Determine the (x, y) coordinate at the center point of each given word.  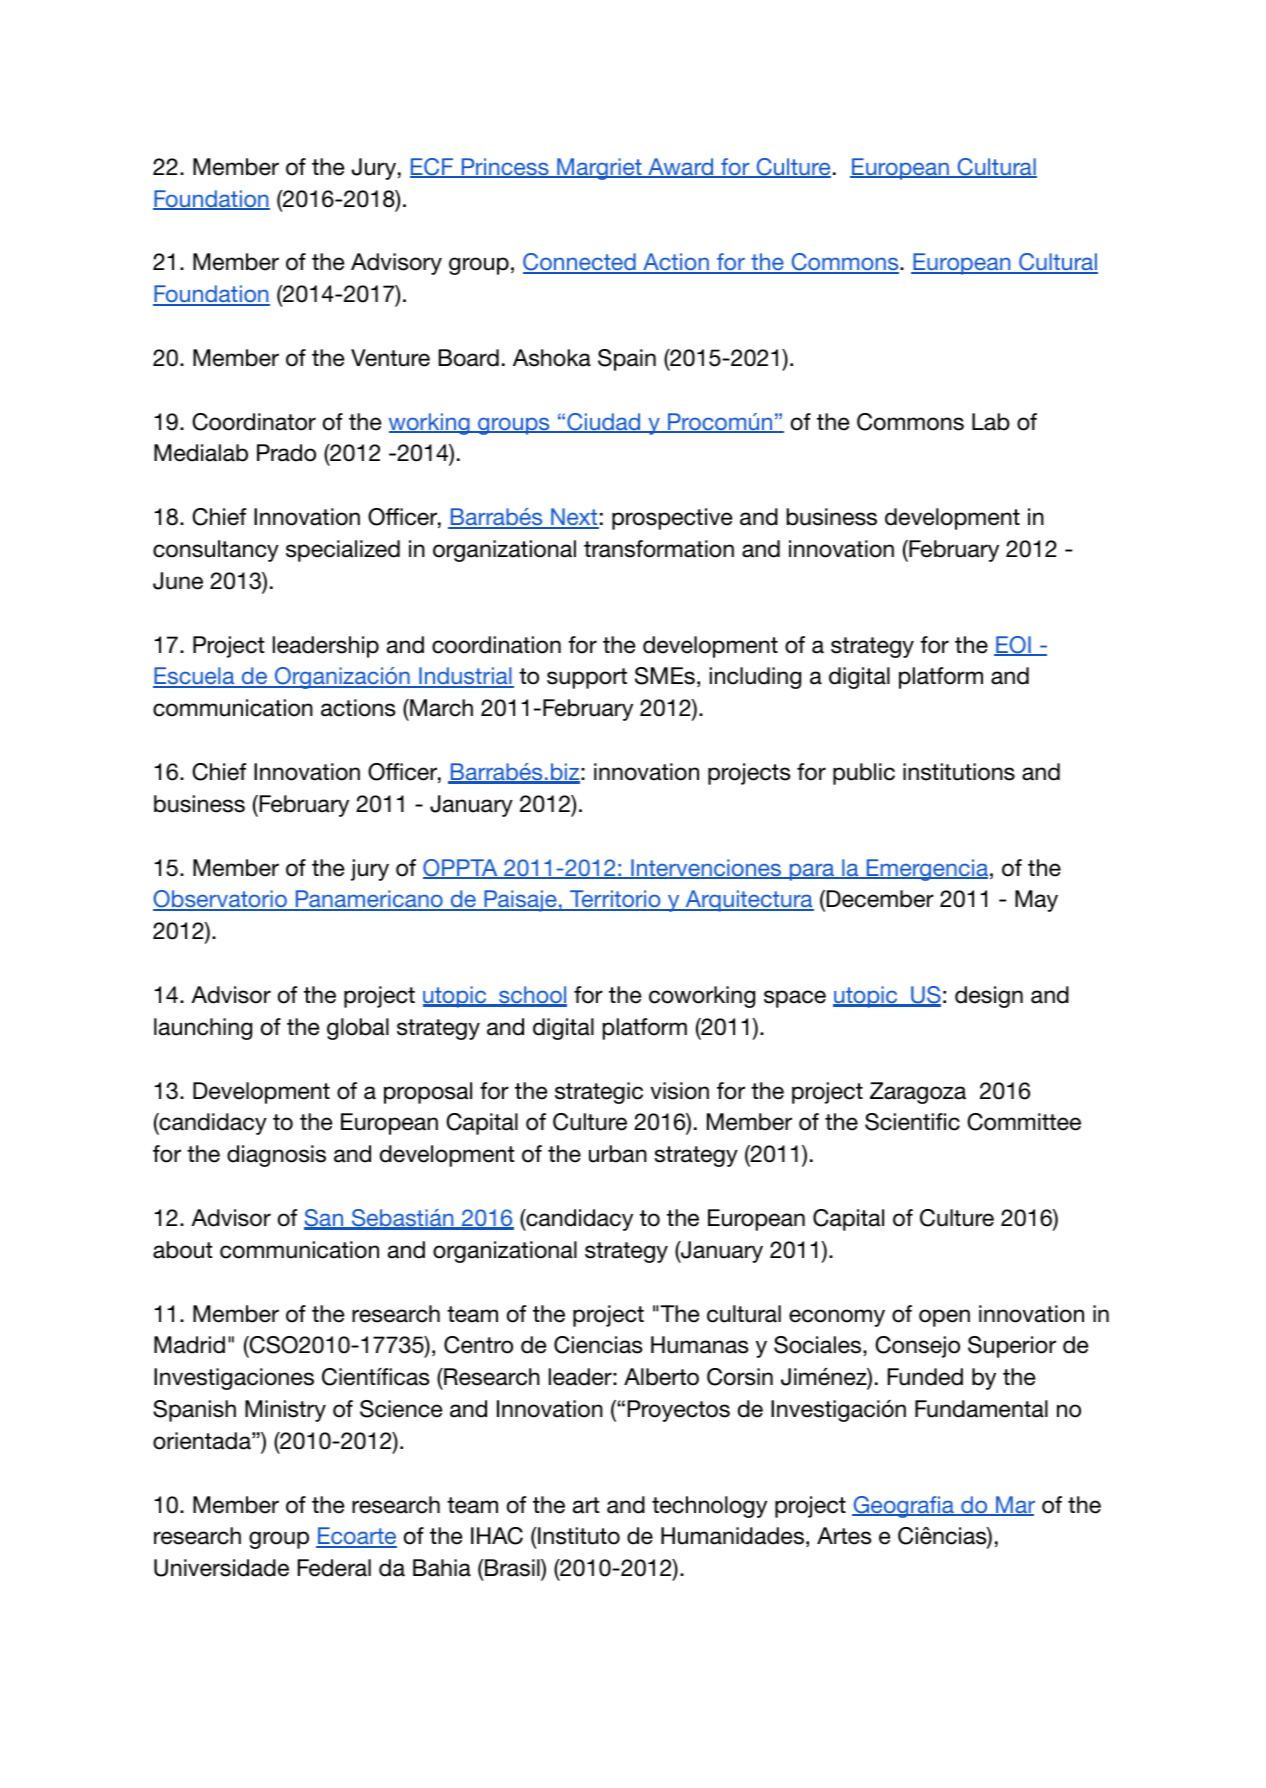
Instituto (578, 1536)
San (325, 1219)
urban (618, 1154)
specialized (343, 551)
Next (574, 518)
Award (681, 168)
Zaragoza (918, 1093)
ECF (433, 168)
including (755, 678)
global (358, 1029)
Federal (334, 1568)
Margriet (599, 169)
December (880, 899)
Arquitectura (748, 901)
